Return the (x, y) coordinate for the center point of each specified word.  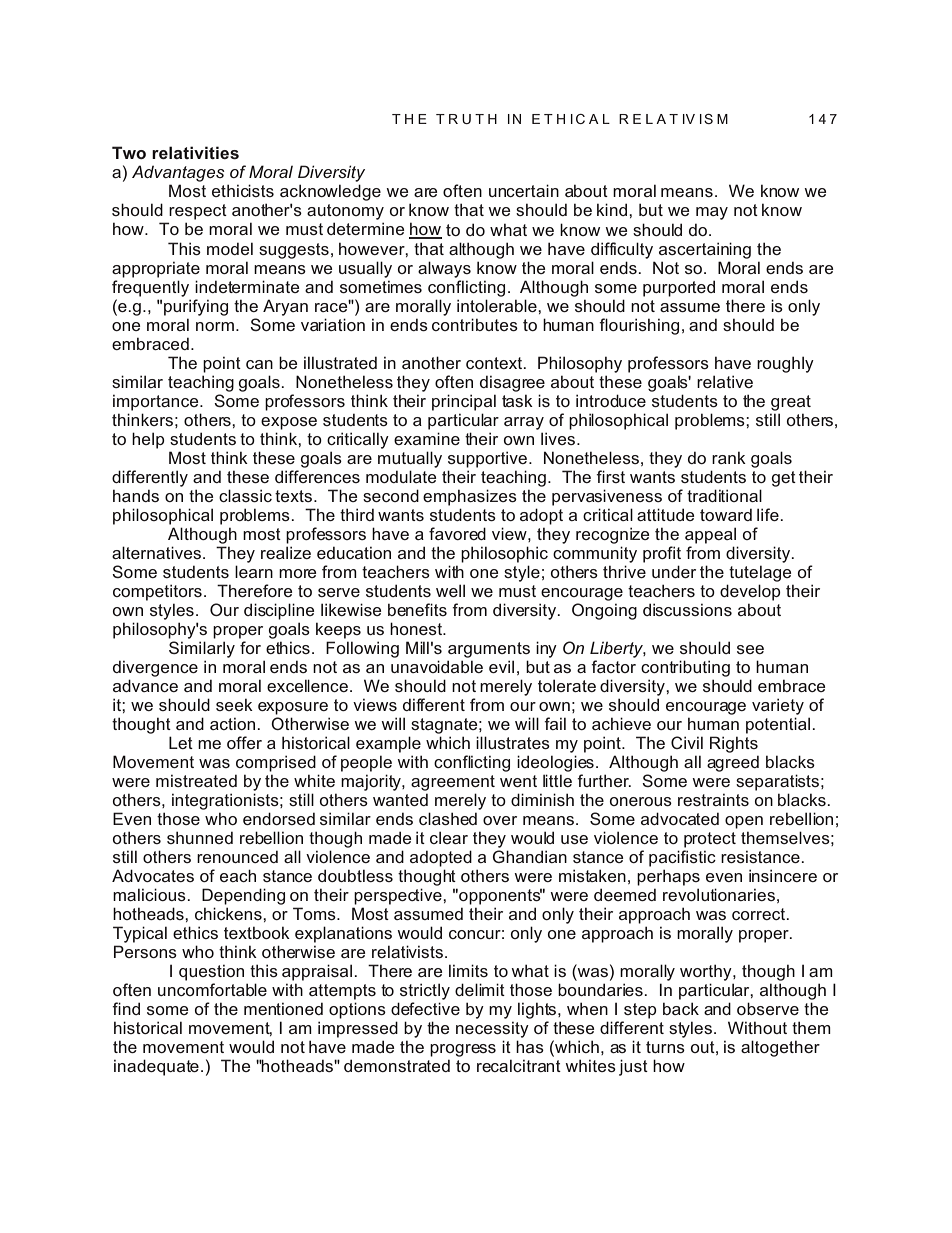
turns (665, 1047)
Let (181, 742)
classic (245, 495)
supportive (489, 459)
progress (463, 1050)
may (712, 213)
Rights (734, 744)
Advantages (178, 173)
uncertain (524, 190)
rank (729, 457)
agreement (453, 783)
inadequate (156, 1067)
